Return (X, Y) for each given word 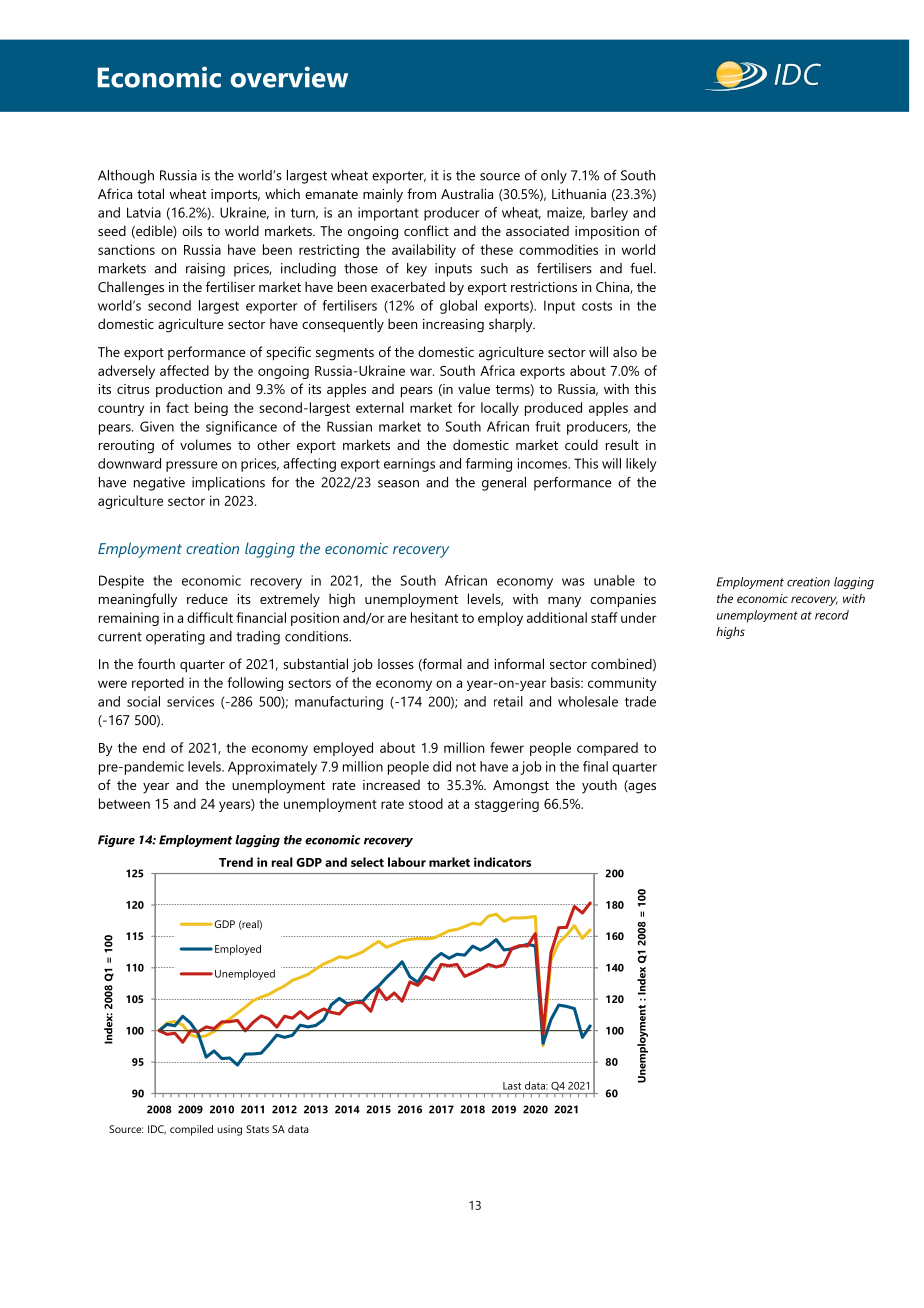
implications (228, 484)
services (190, 701)
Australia (467, 193)
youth (599, 786)
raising (205, 270)
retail (508, 701)
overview (289, 77)
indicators (502, 862)
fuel (642, 268)
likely (641, 465)
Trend (236, 862)
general (504, 484)
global (458, 307)
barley (609, 214)
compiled (191, 1130)
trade (640, 701)
